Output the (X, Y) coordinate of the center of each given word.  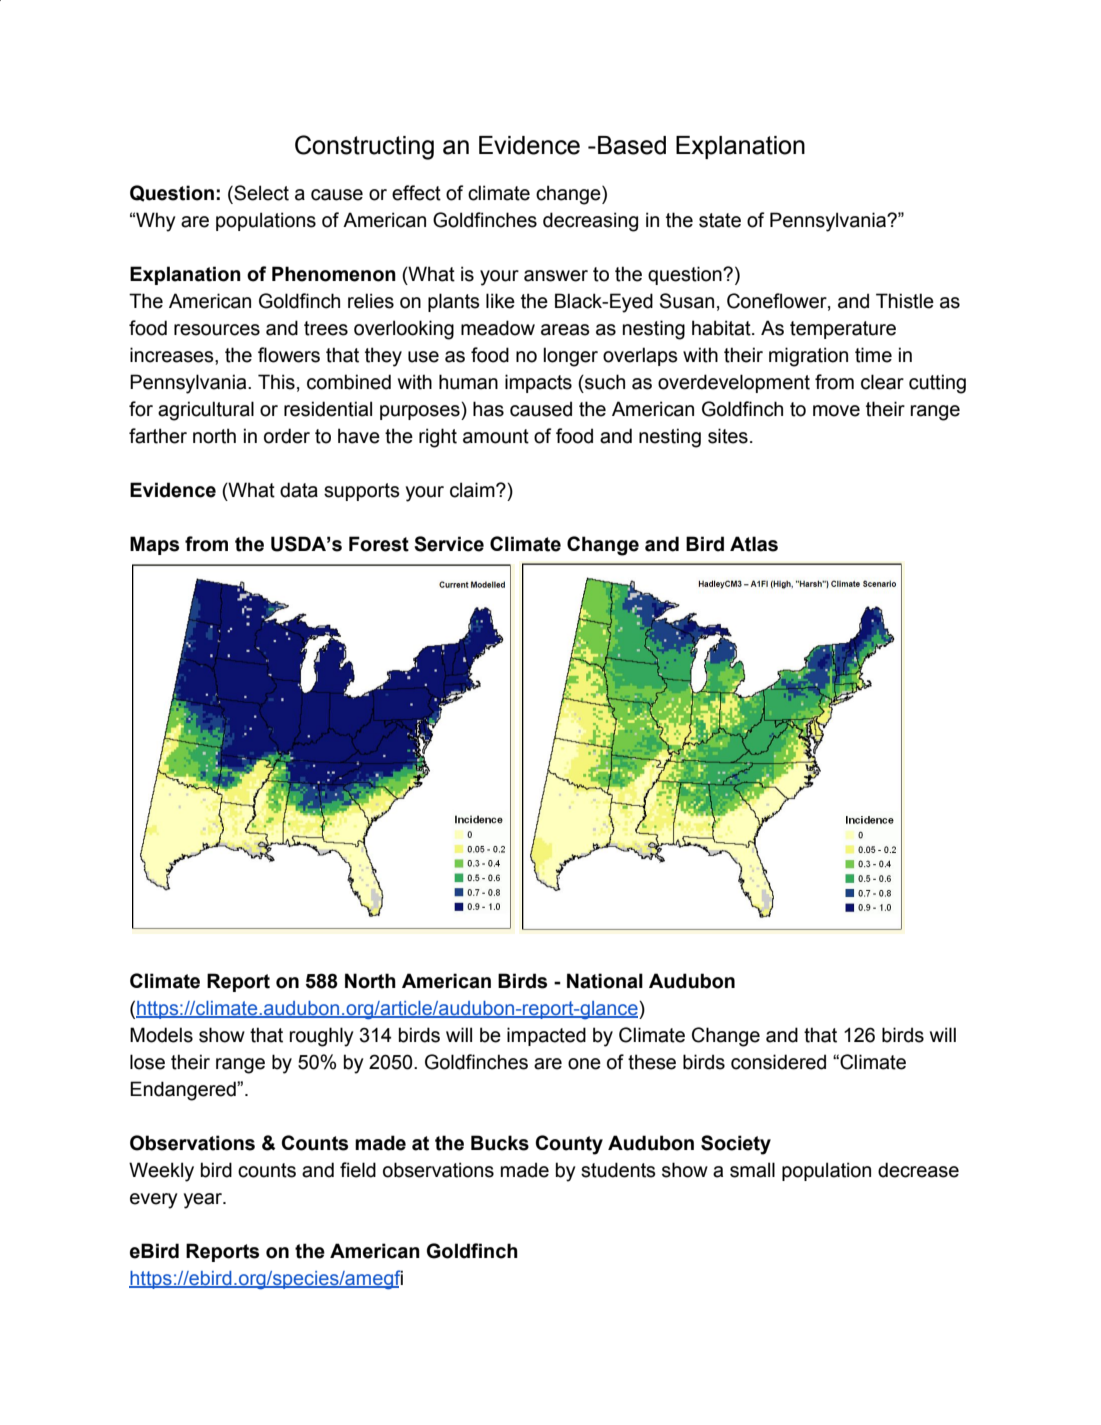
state (720, 220)
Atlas (754, 544)
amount (496, 436)
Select (260, 193)
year (204, 1201)
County (569, 1145)
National (605, 981)
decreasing (590, 222)
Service (449, 544)
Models (161, 1035)
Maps (154, 545)
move (836, 411)
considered (778, 1062)
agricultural (206, 411)
